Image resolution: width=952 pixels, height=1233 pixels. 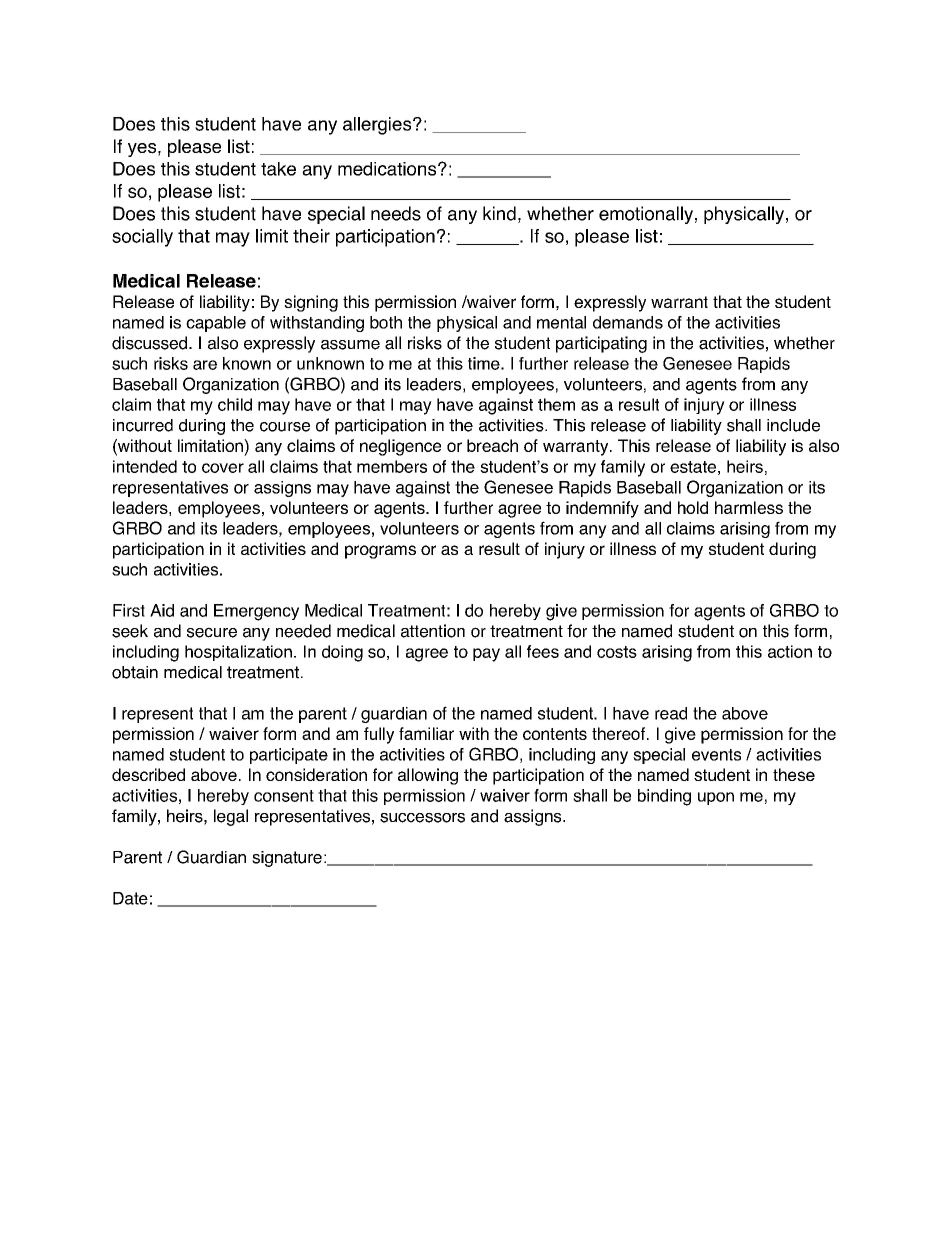 I want to click on capable, so click(x=216, y=324).
